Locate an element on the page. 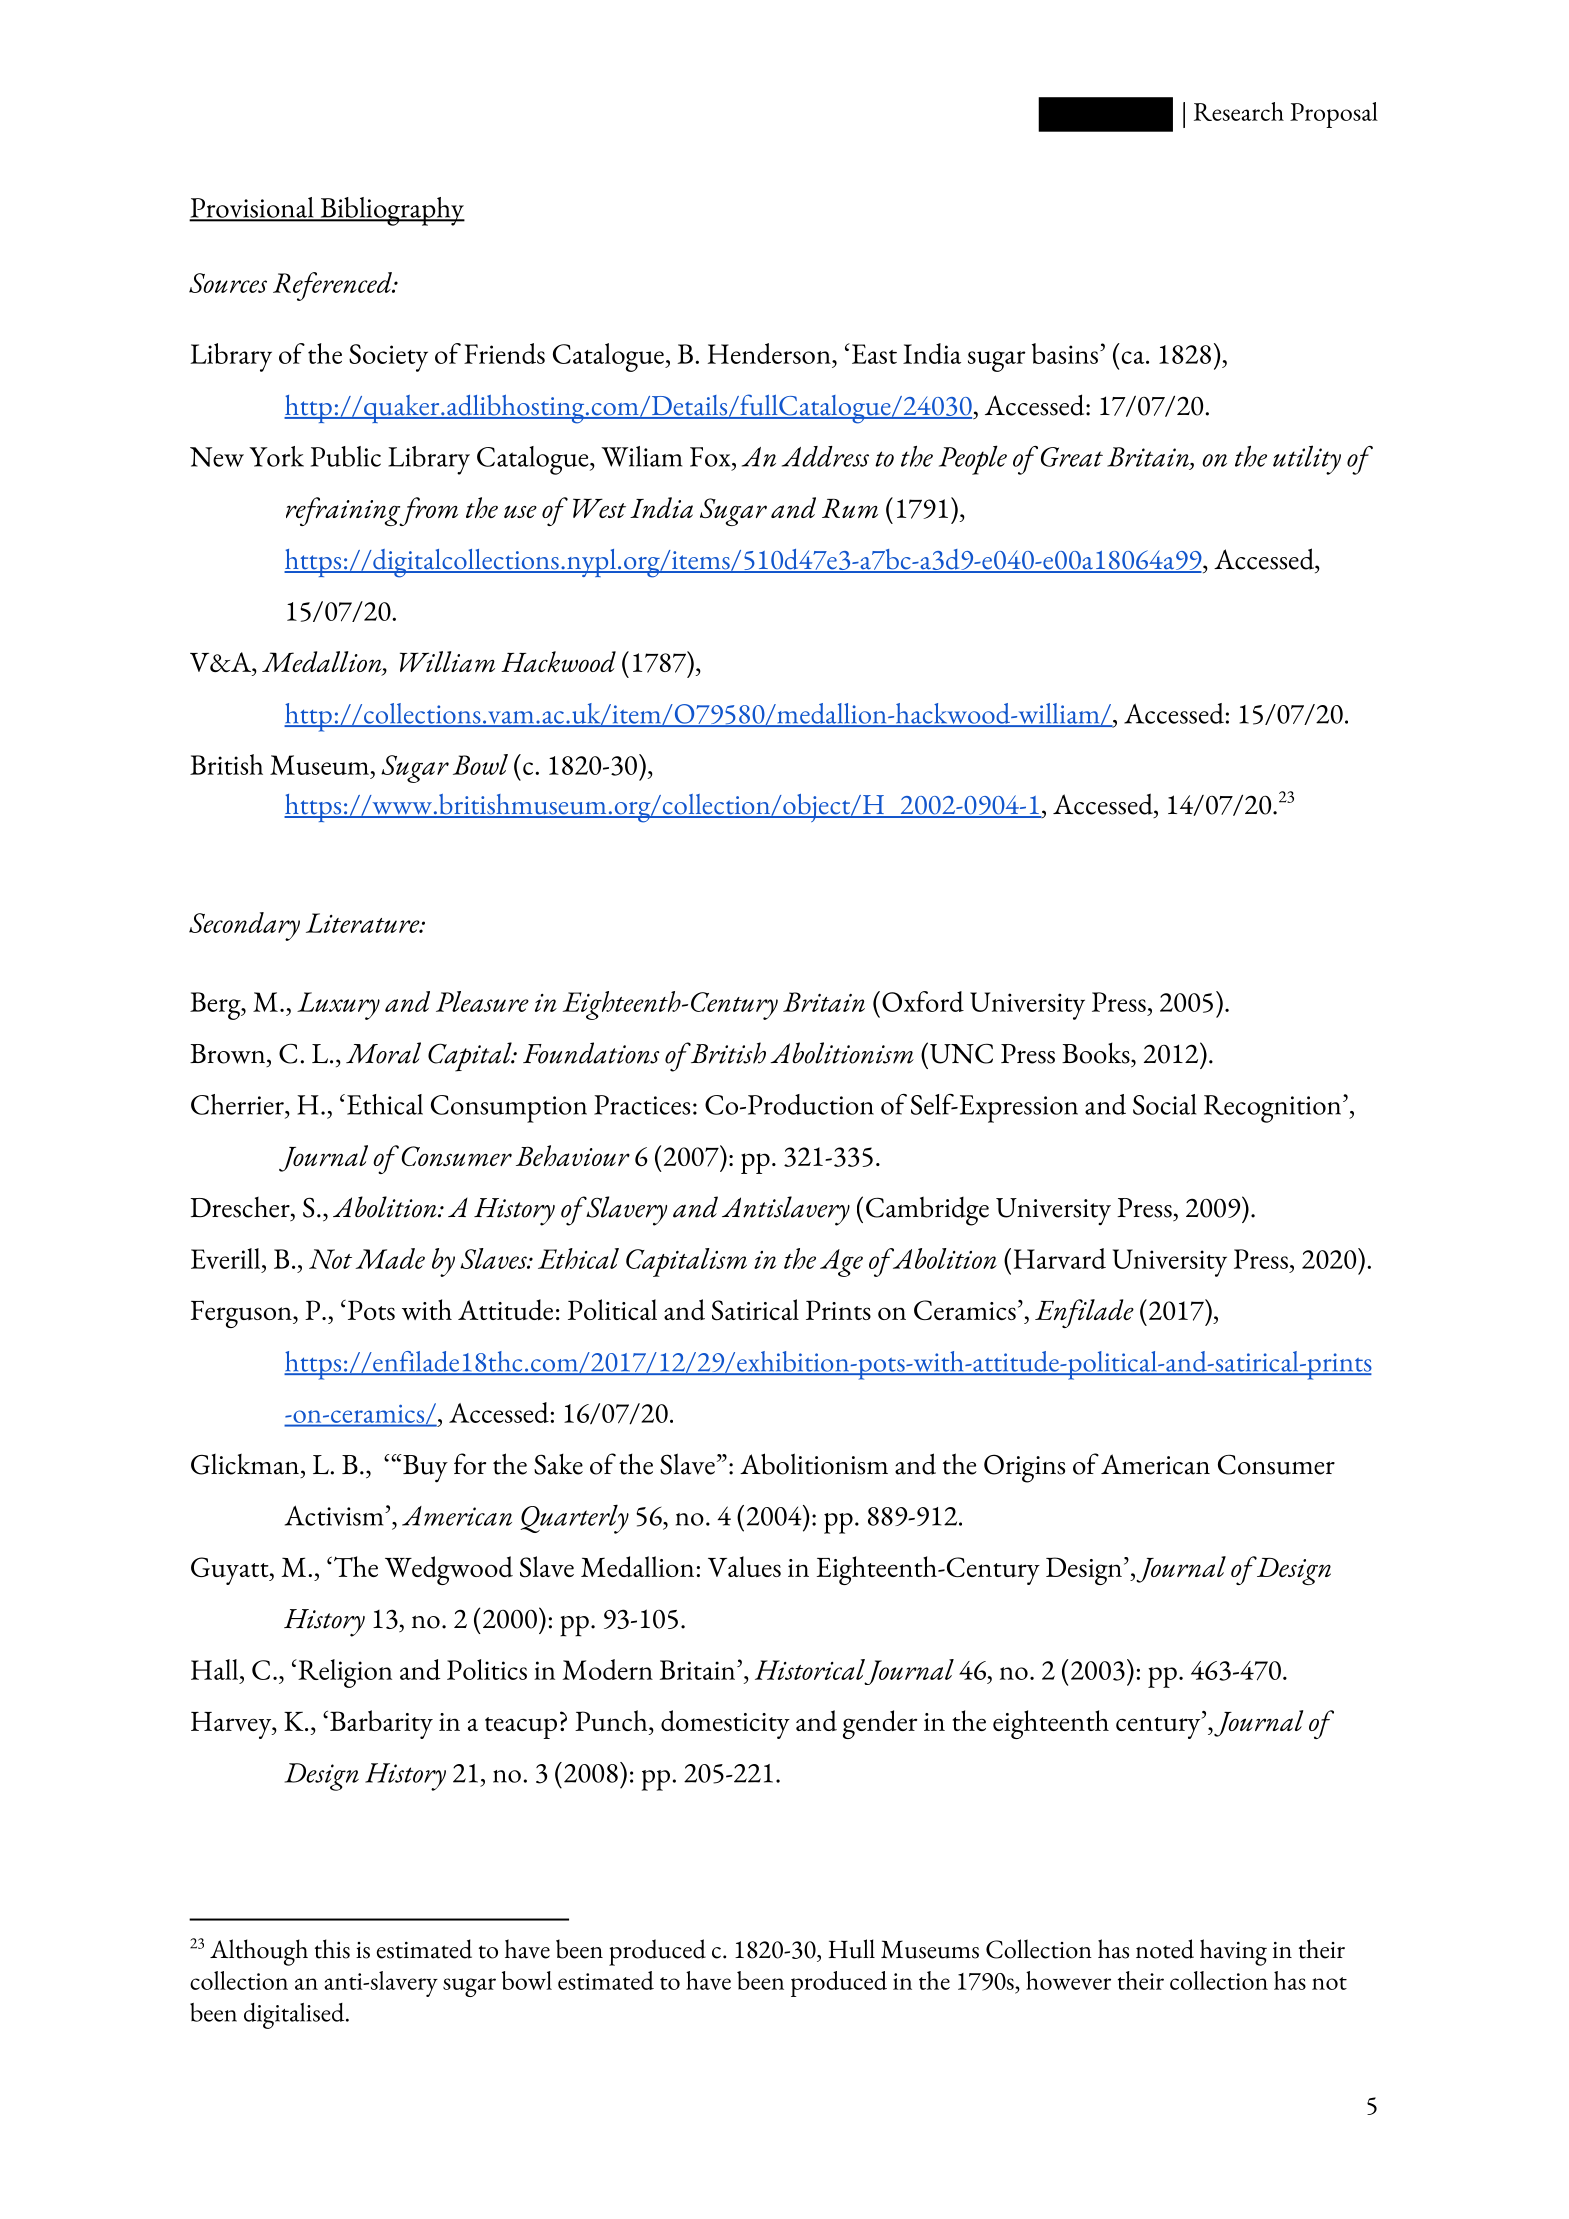  Practices is located at coordinates (642, 1105).
